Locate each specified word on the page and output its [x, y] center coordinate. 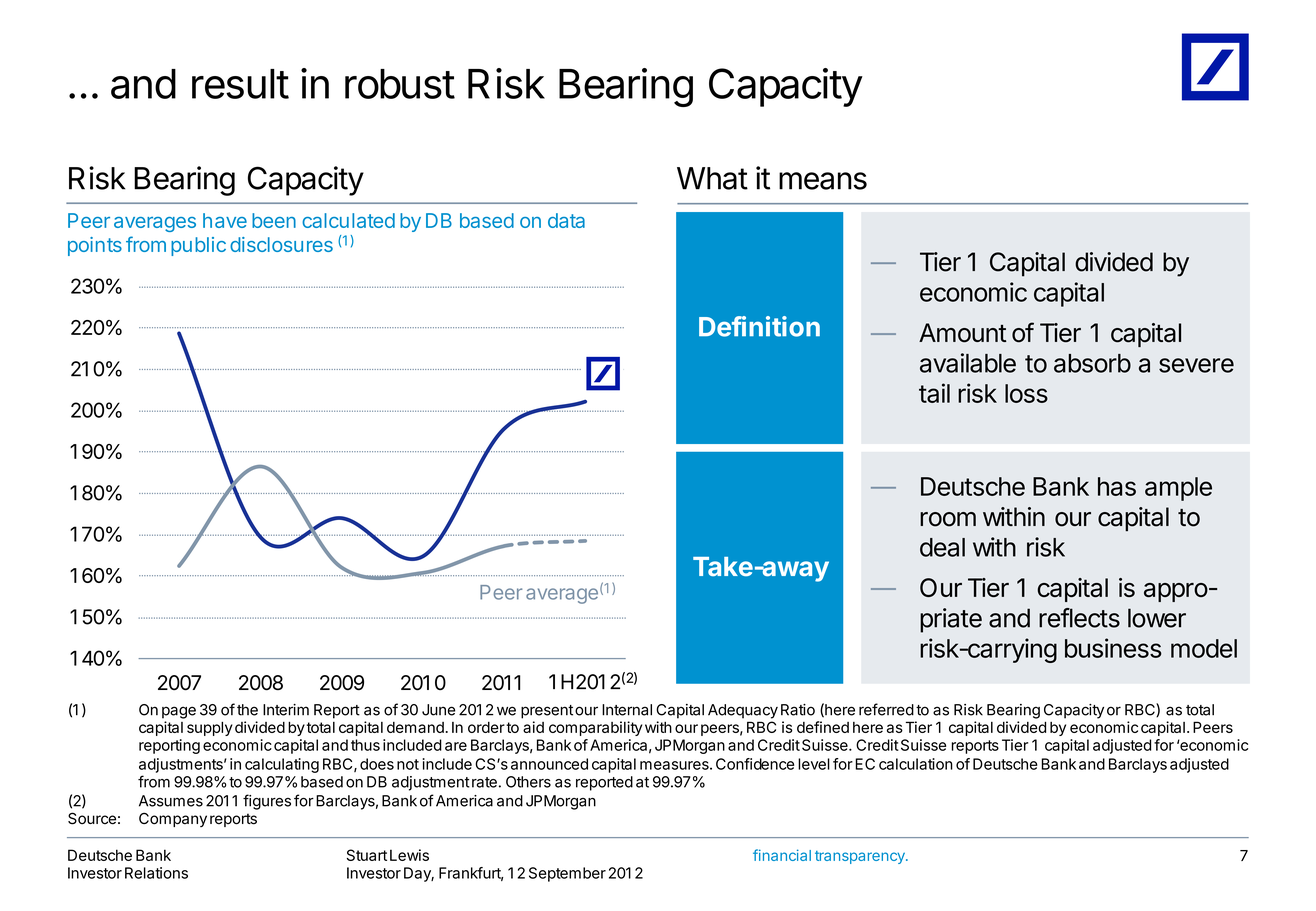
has [1117, 486]
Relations [156, 873]
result [240, 84]
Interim [286, 710]
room [948, 519]
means [823, 181]
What [712, 178]
